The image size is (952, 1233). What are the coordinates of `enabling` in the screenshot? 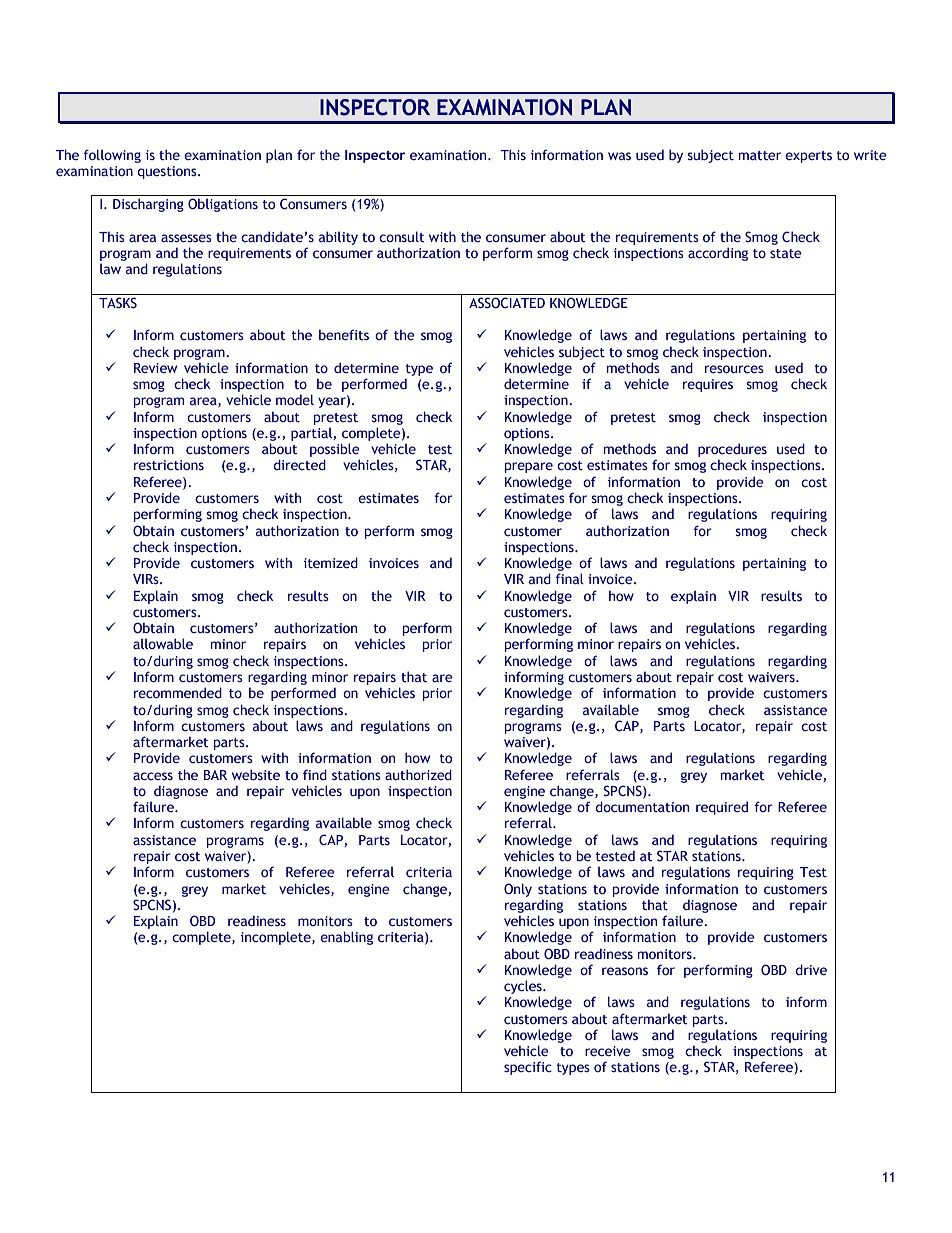 It's located at (346, 938).
